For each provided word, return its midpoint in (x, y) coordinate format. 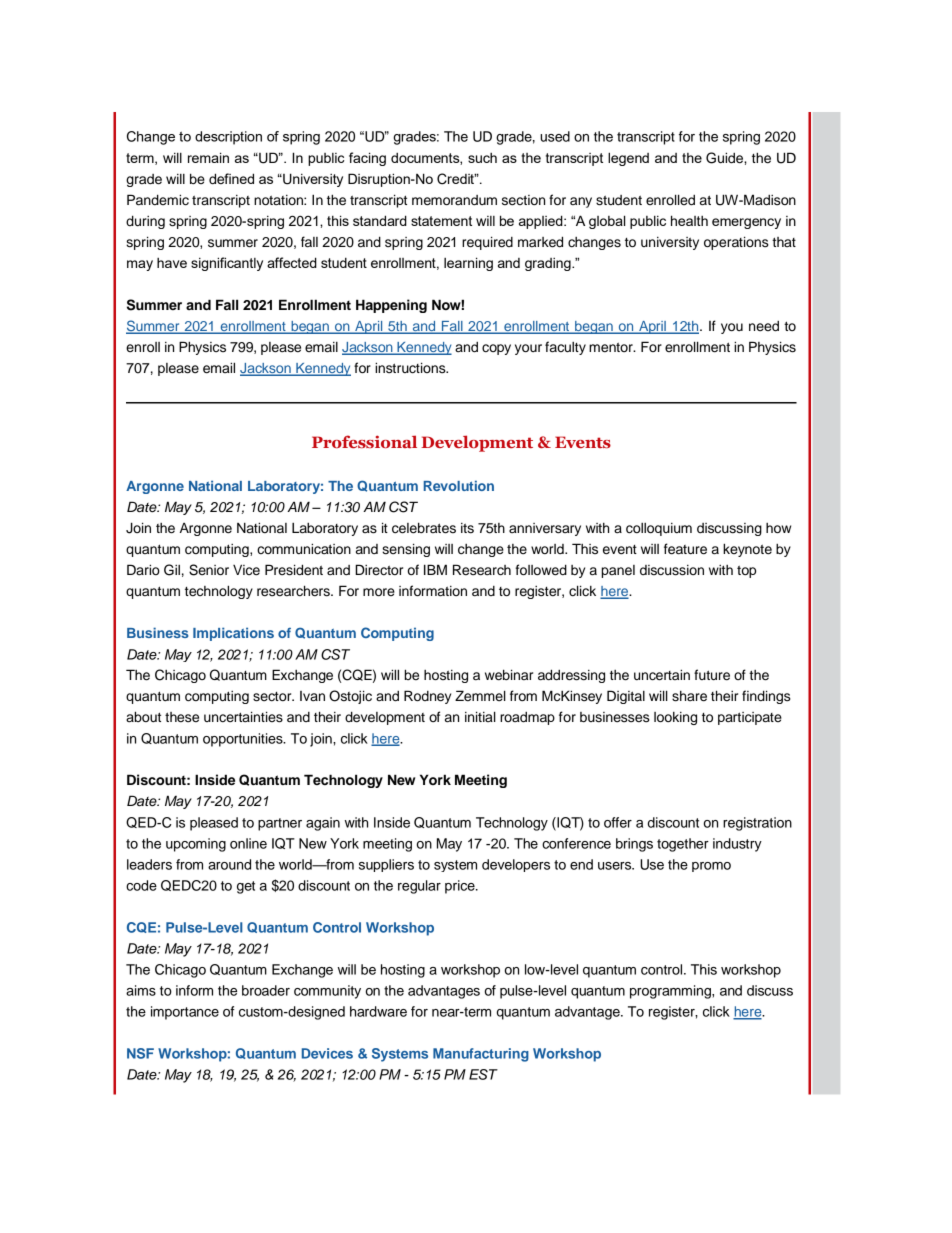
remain (208, 157)
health (689, 220)
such (482, 158)
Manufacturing (481, 1055)
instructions (411, 368)
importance (185, 1013)
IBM (435, 569)
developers (516, 865)
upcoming (196, 845)
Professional (364, 442)
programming (671, 992)
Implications (233, 634)
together (683, 845)
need (764, 326)
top (746, 571)
